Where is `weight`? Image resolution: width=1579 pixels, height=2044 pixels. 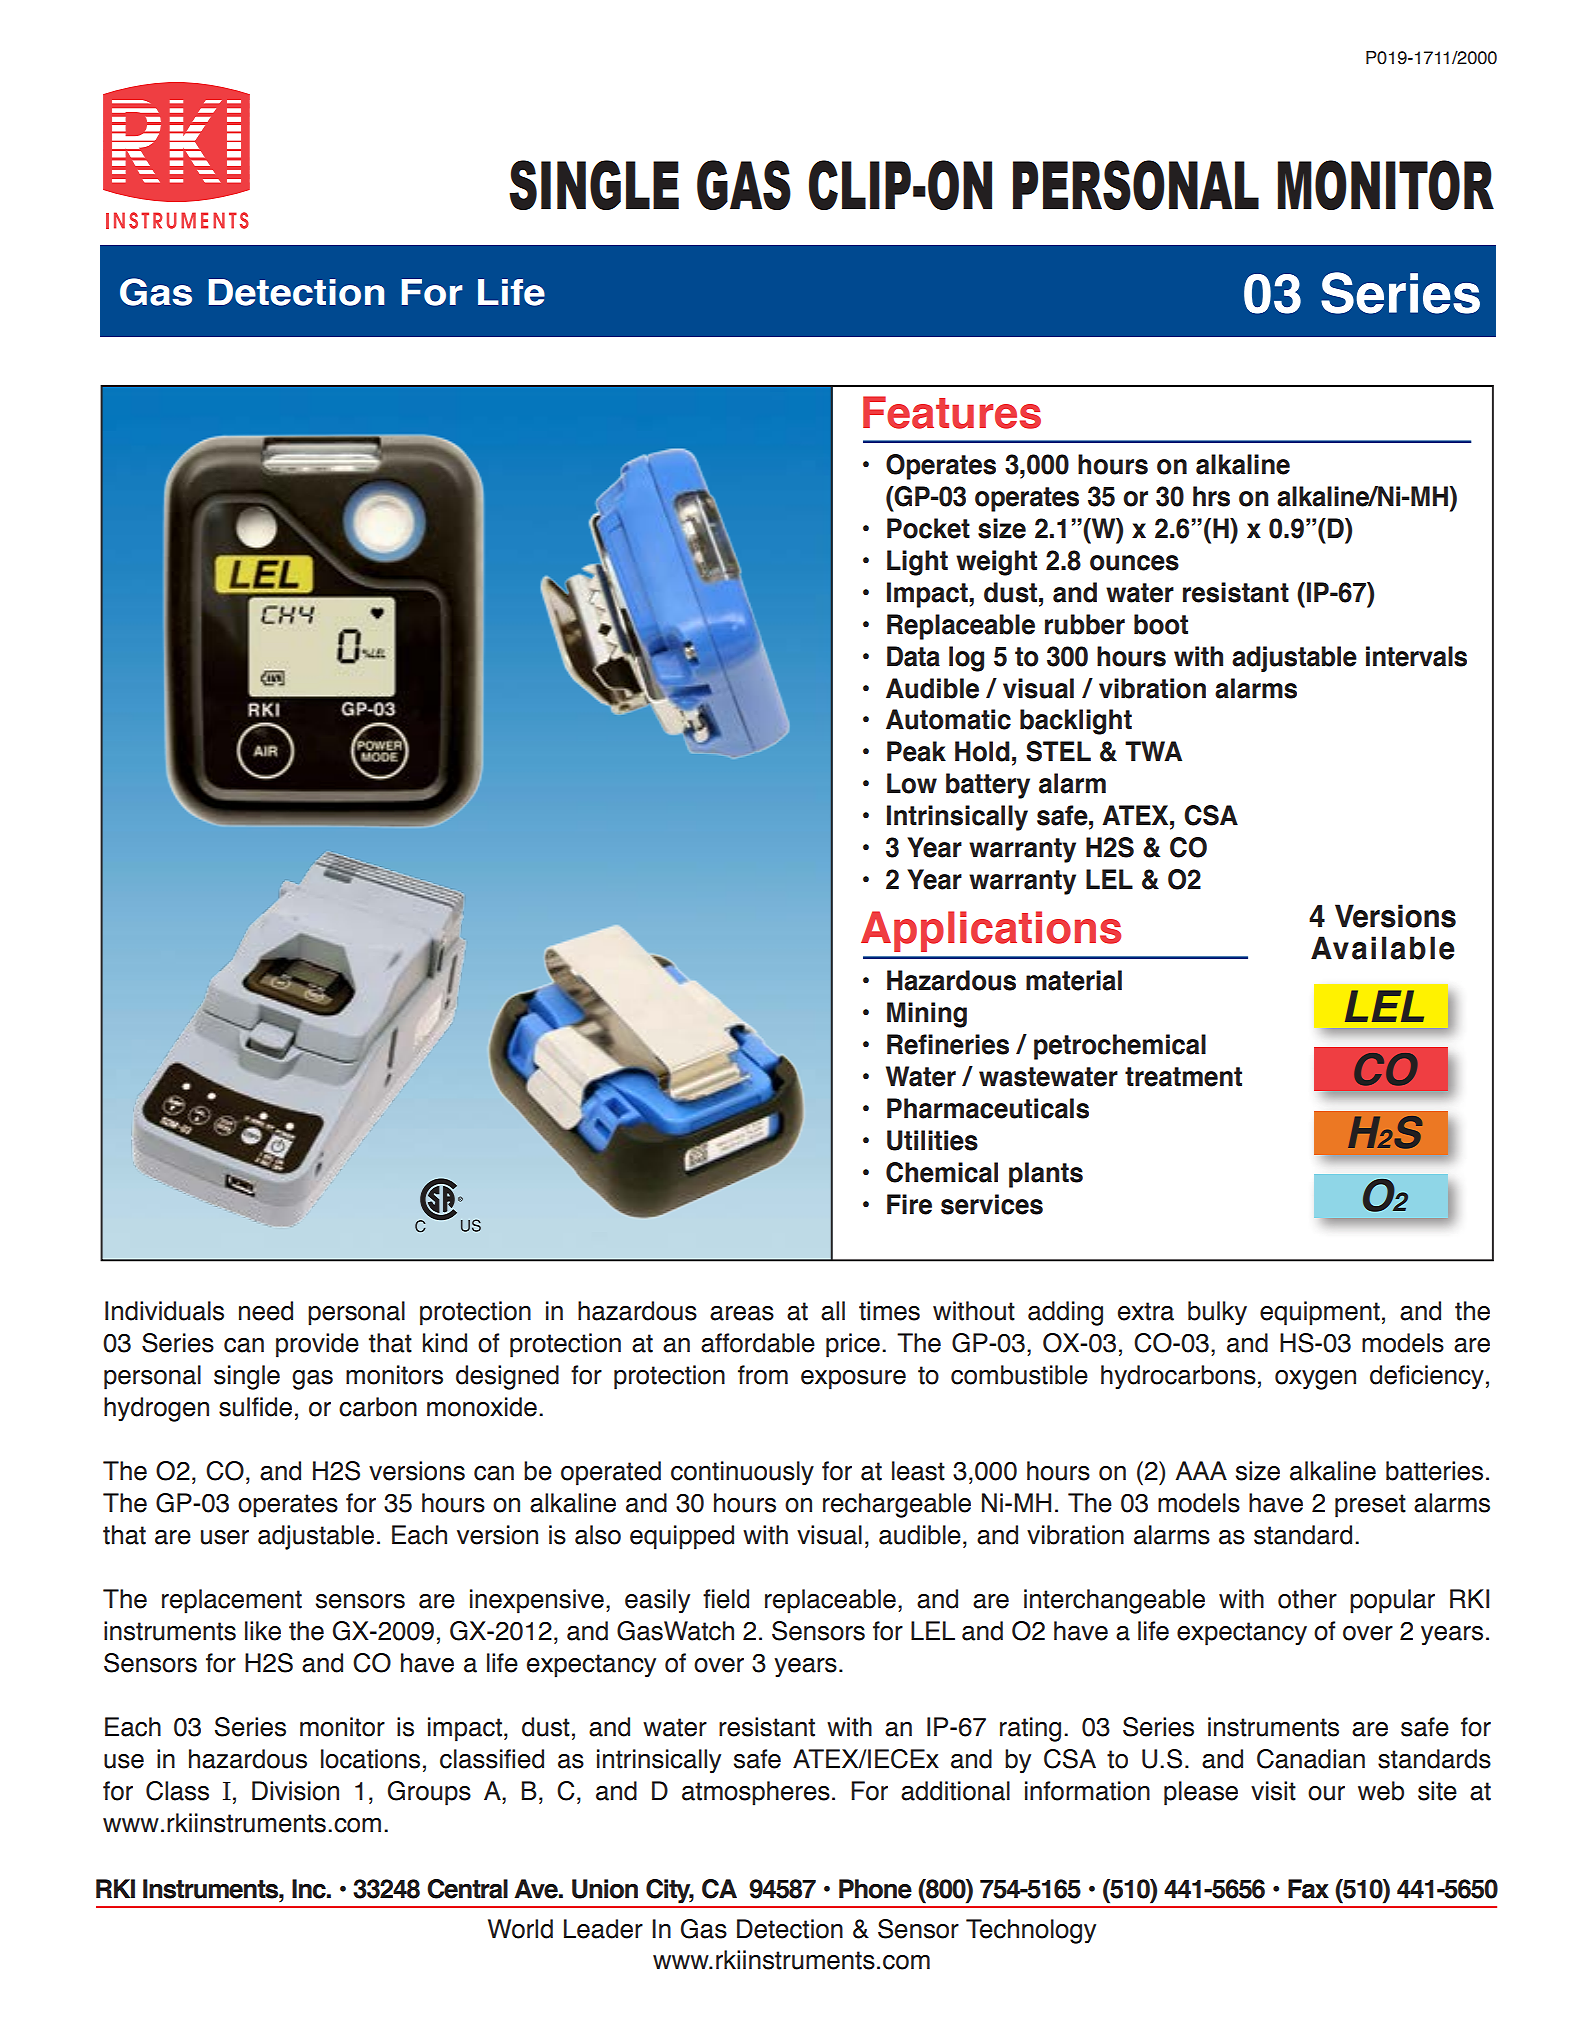 weight is located at coordinates (996, 563).
